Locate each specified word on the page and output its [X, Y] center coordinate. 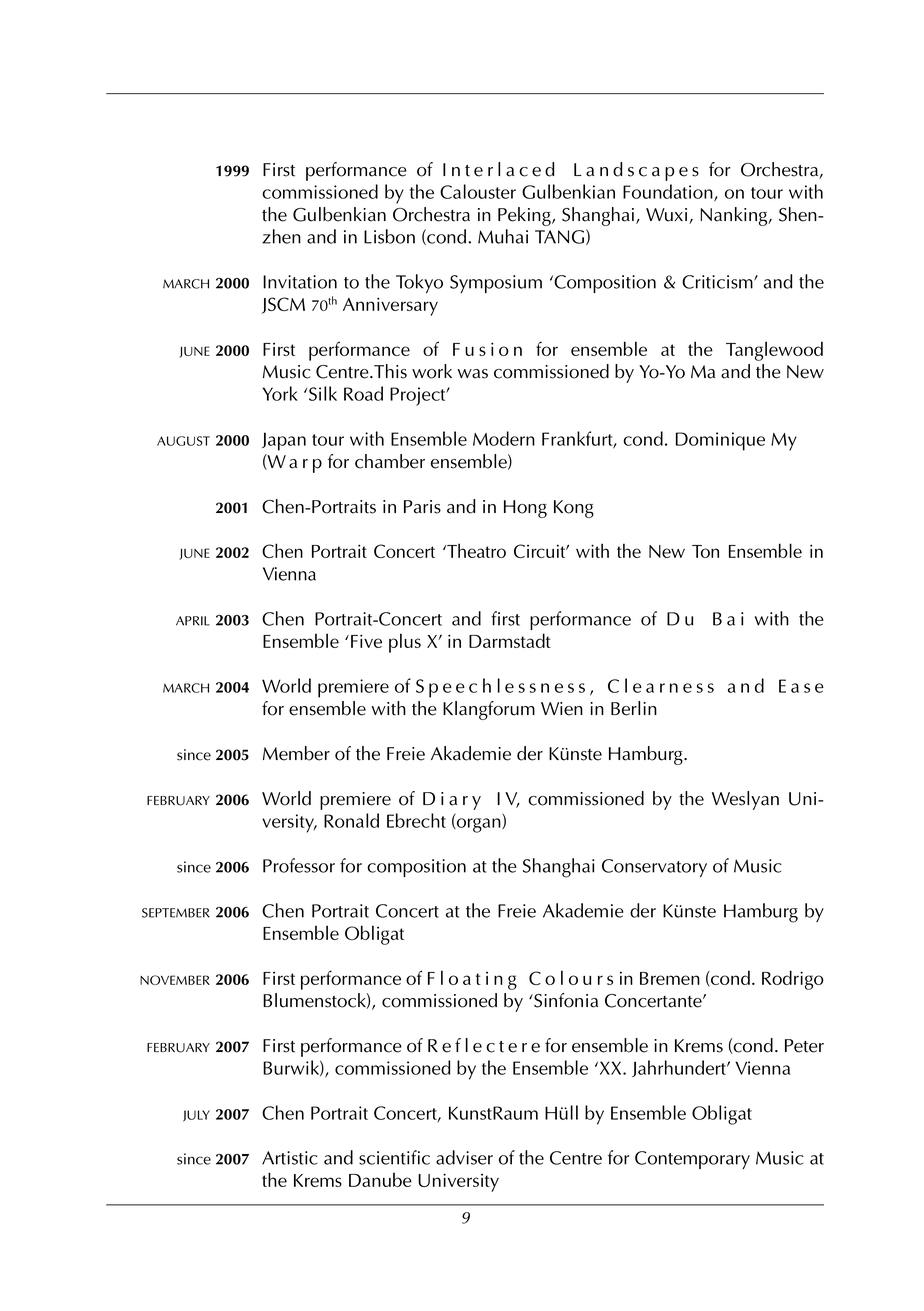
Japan [284, 441]
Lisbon [389, 236]
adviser [464, 1157]
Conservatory [654, 868]
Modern [504, 438]
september [176, 913]
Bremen [670, 978]
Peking [525, 216]
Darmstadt [510, 640]
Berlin [634, 708]
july [196, 1116]
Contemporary [692, 1160]
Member [296, 753]
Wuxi [668, 216]
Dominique [720, 441]
